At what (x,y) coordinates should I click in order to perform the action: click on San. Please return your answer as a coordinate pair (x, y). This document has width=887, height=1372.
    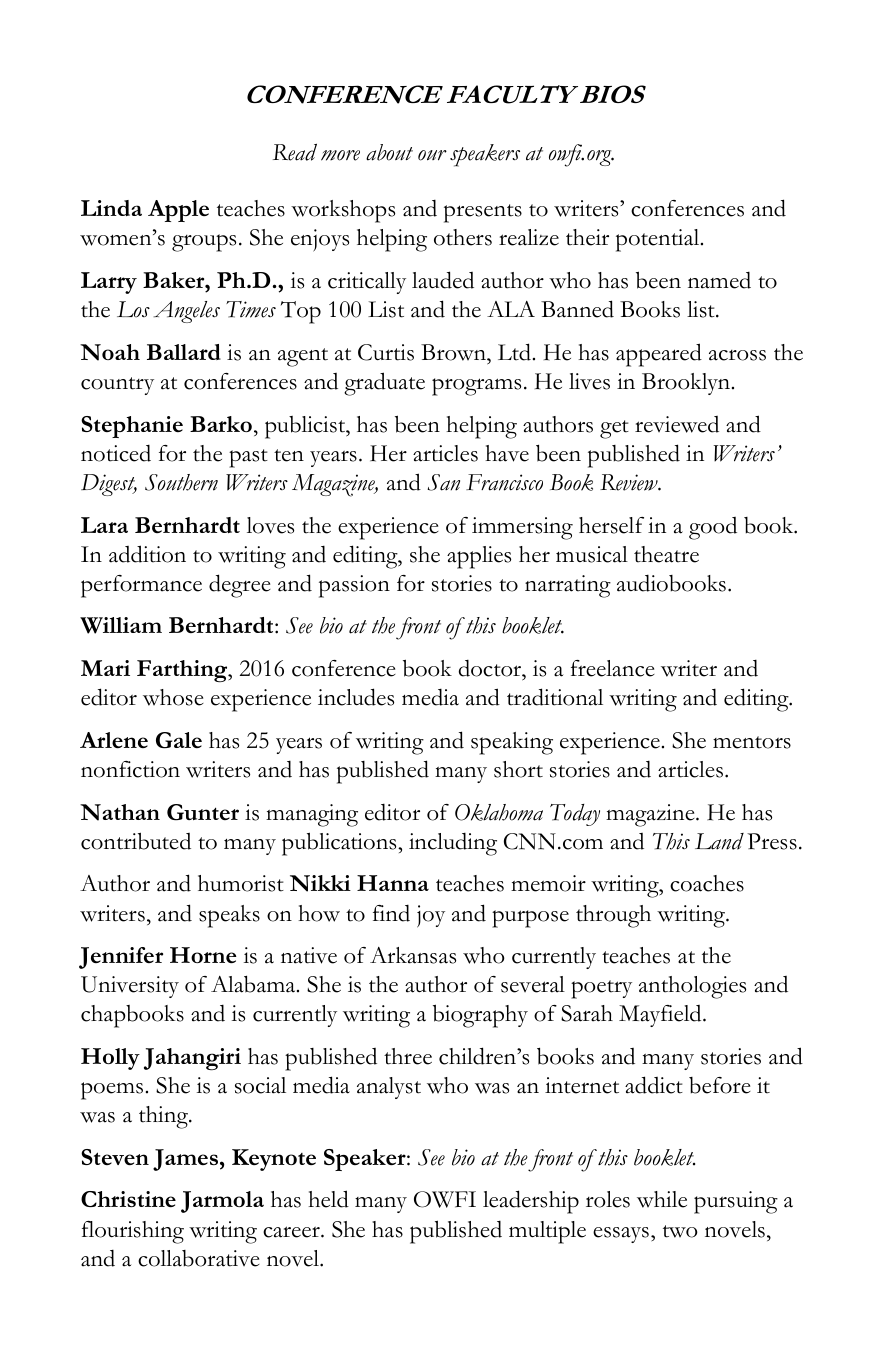
    Looking at the image, I should click on (443, 482).
